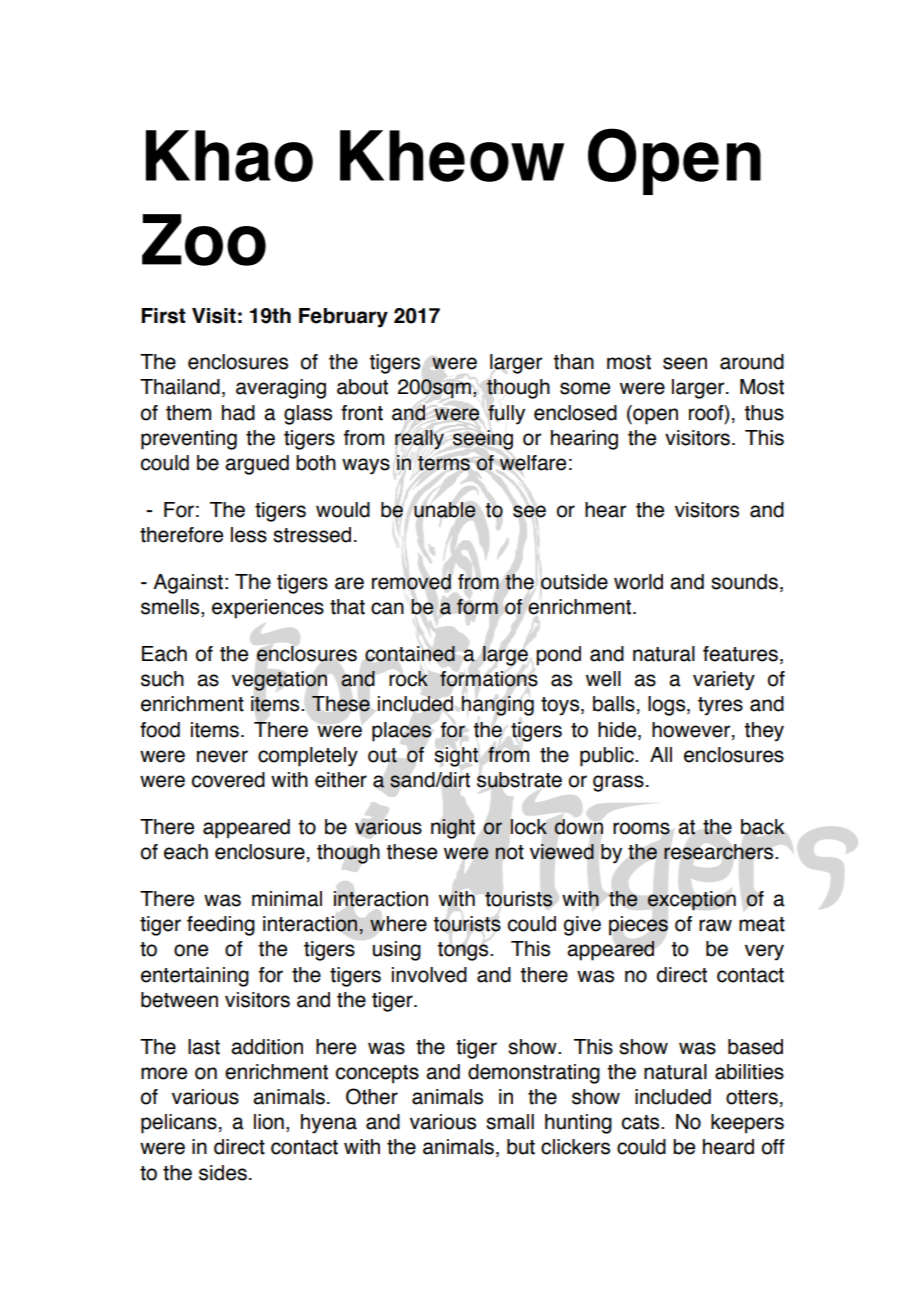 Image resolution: width=924 pixels, height=1308 pixels. Describe the element at coordinates (343, 318) in the screenshot. I see `February` at that location.
